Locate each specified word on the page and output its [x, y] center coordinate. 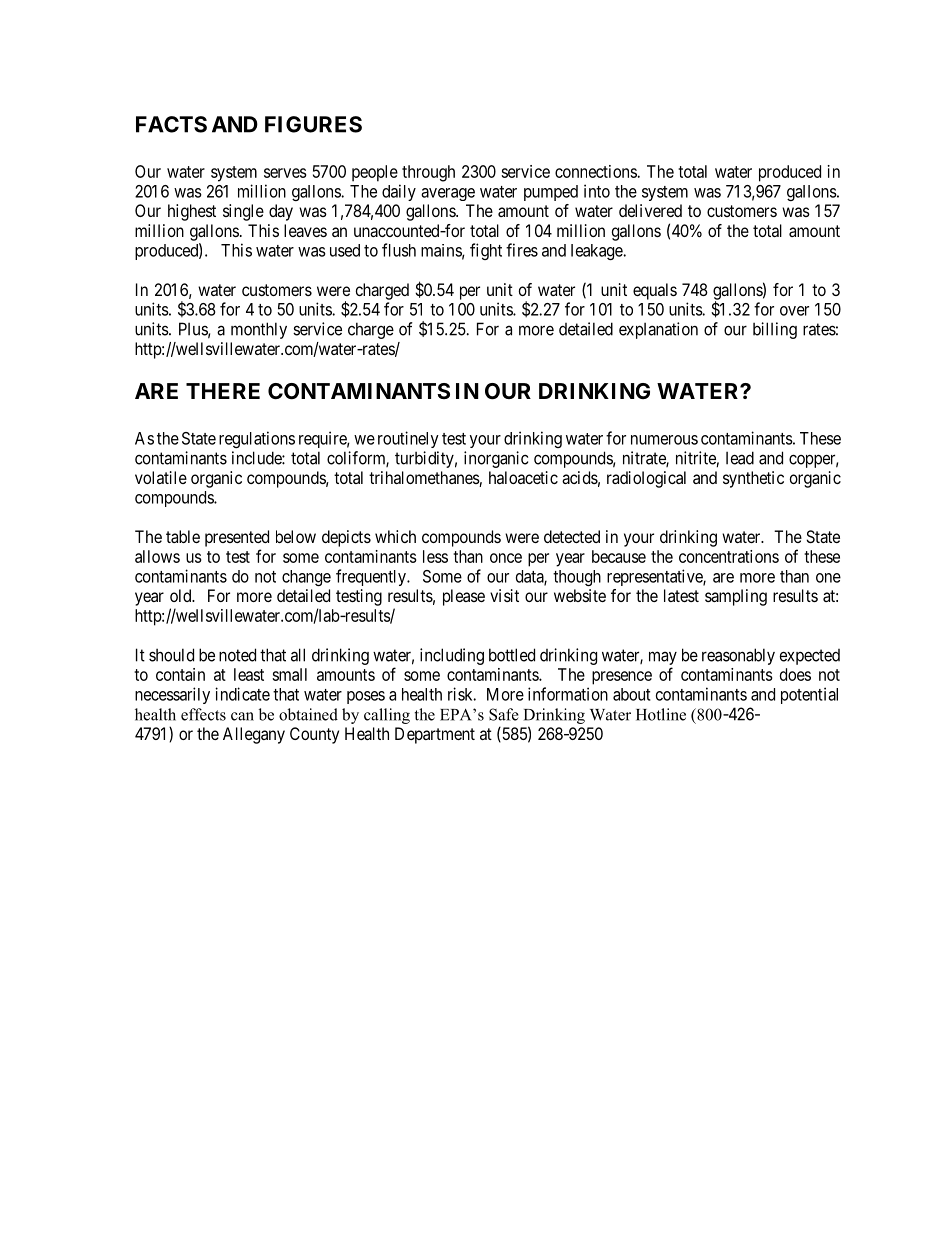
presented [237, 538]
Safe [504, 714]
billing [775, 330]
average [448, 194]
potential [809, 695]
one [828, 578]
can [242, 716]
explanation [658, 330]
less [435, 556]
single [243, 212]
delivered [650, 210]
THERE [223, 391]
